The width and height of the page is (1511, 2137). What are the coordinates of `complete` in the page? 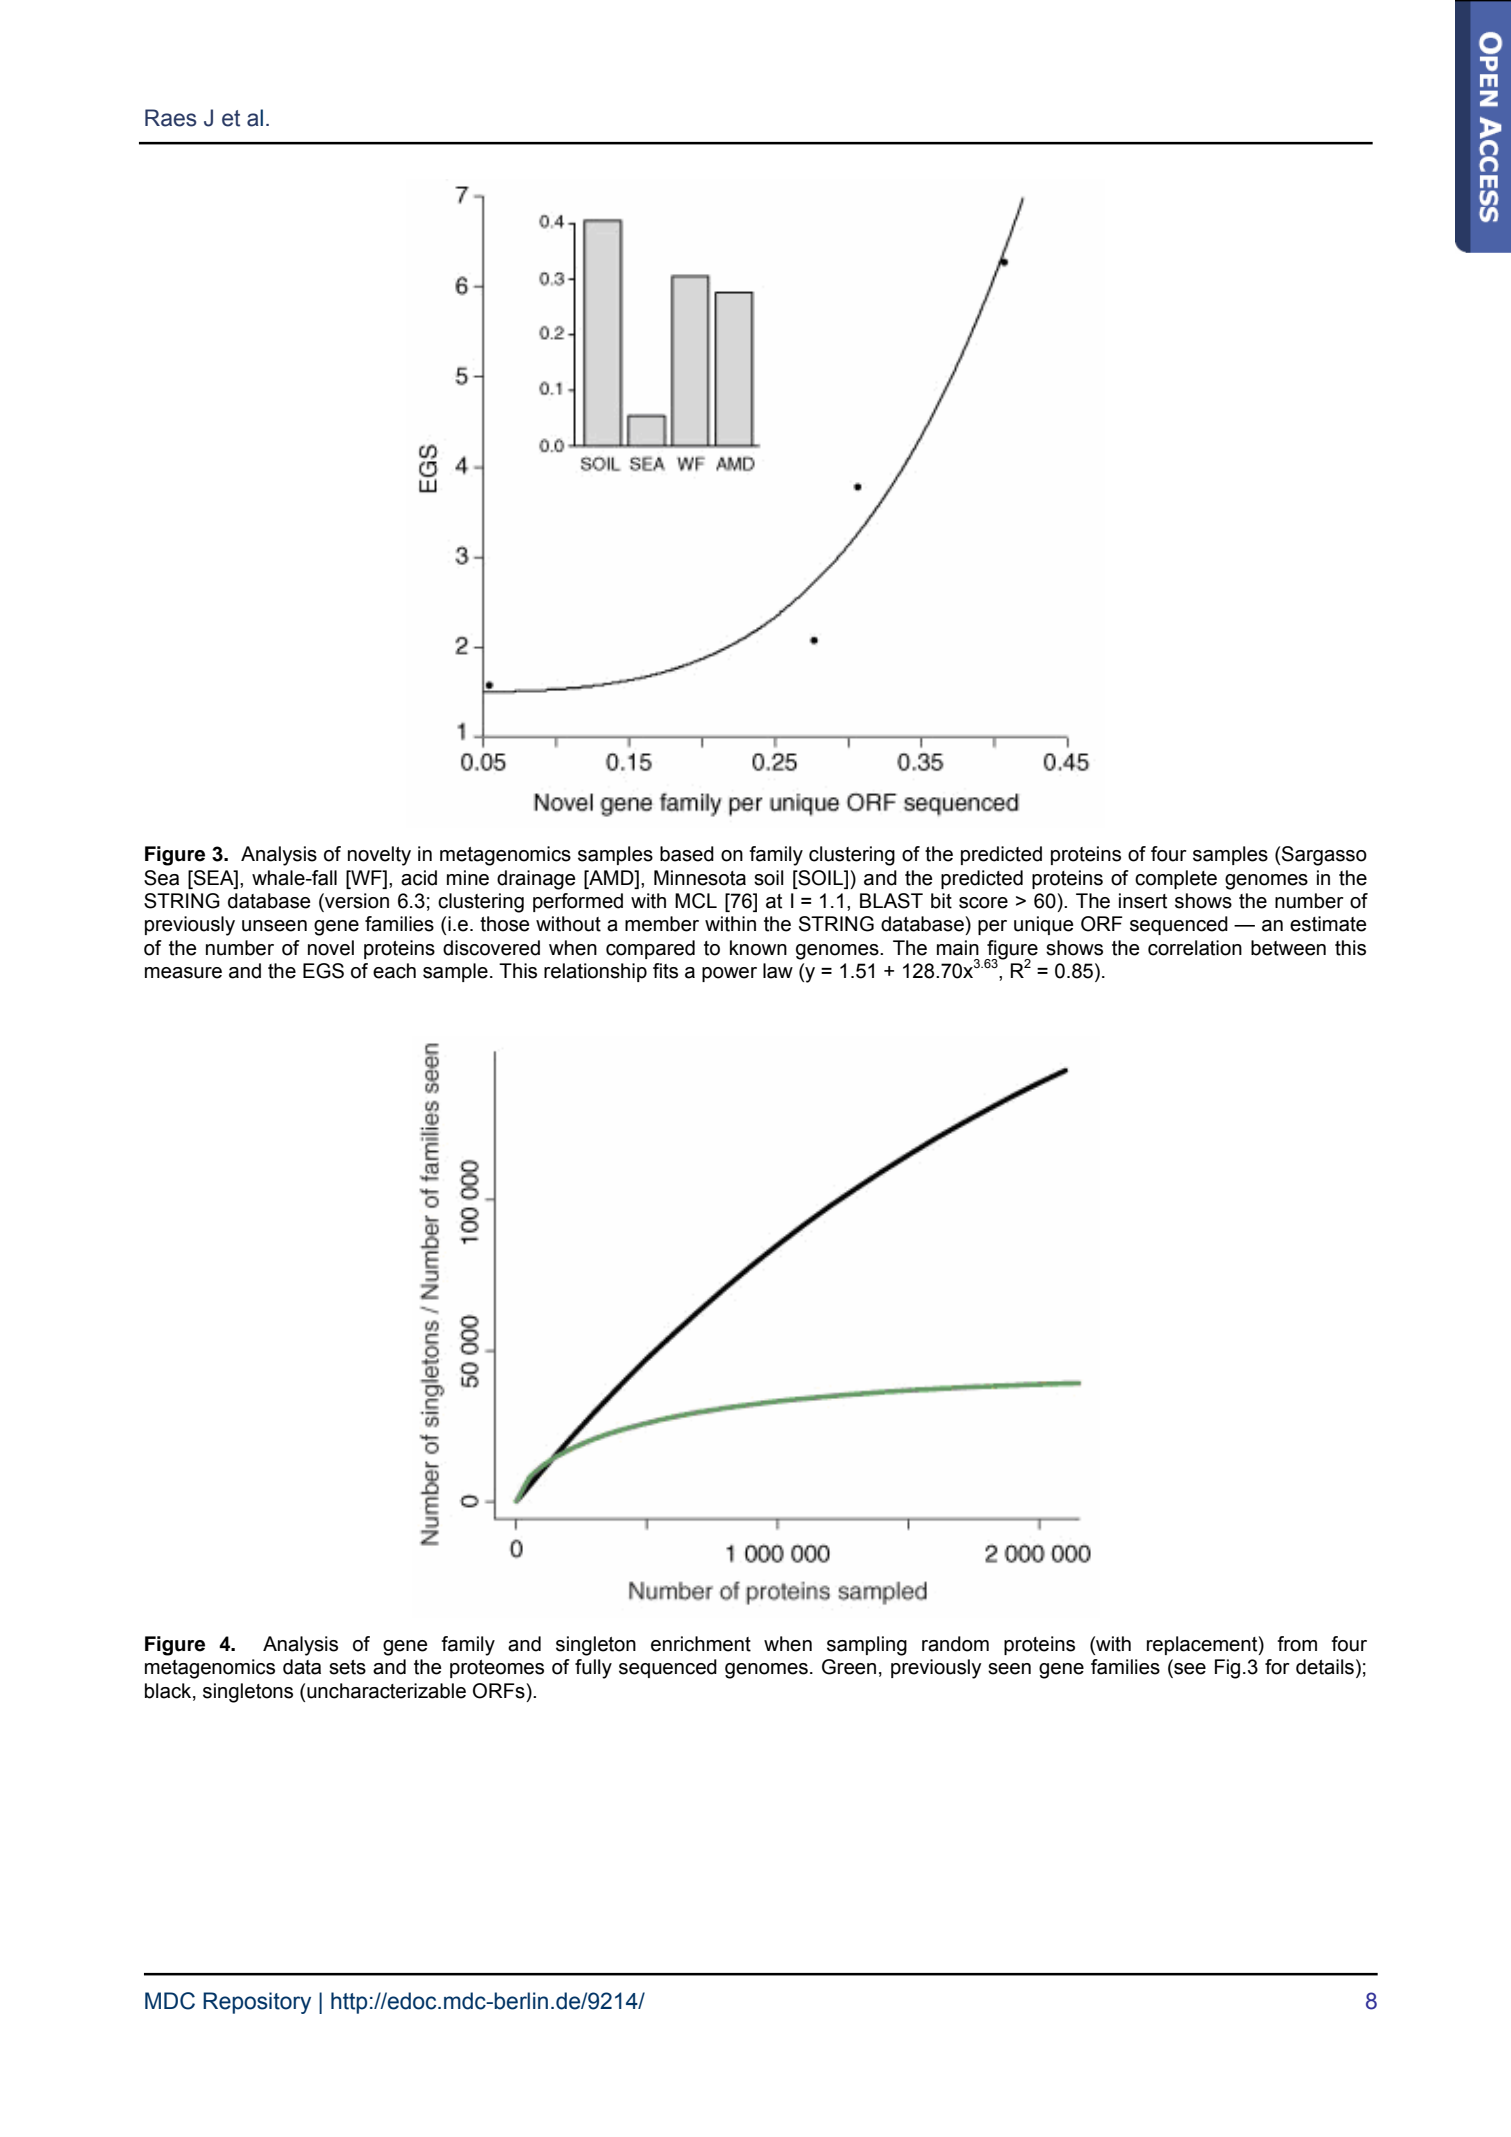 It's located at (1176, 879).
